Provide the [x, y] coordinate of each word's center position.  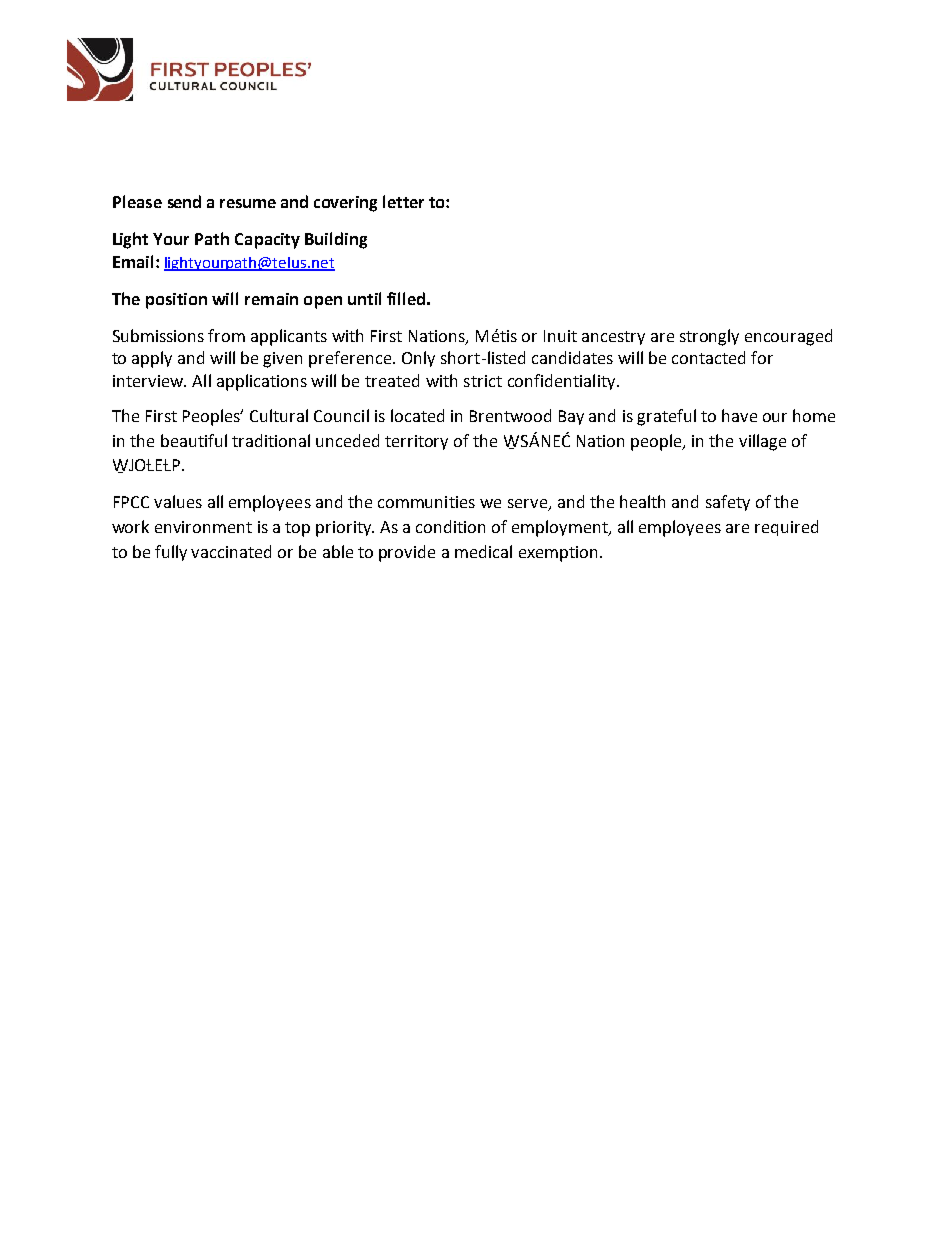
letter [403, 201]
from [226, 335]
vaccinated [231, 551]
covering [345, 204]
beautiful [194, 440]
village [762, 442]
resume [248, 203]
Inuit [560, 336]
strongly [709, 337]
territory [416, 442]
